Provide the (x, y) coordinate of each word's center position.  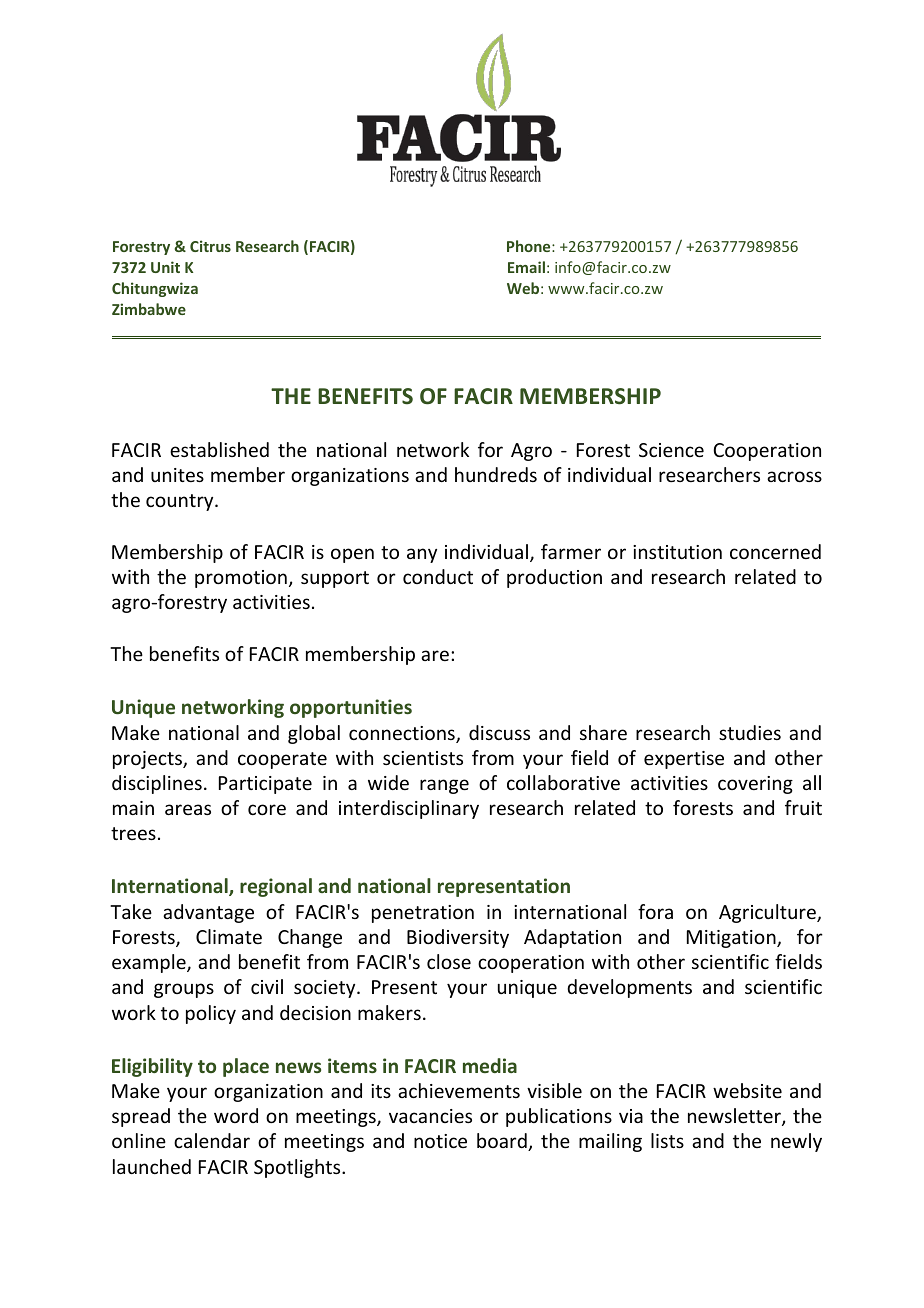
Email (526, 267)
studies (750, 732)
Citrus (210, 246)
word (236, 1115)
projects (148, 760)
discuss (499, 732)
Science (671, 450)
